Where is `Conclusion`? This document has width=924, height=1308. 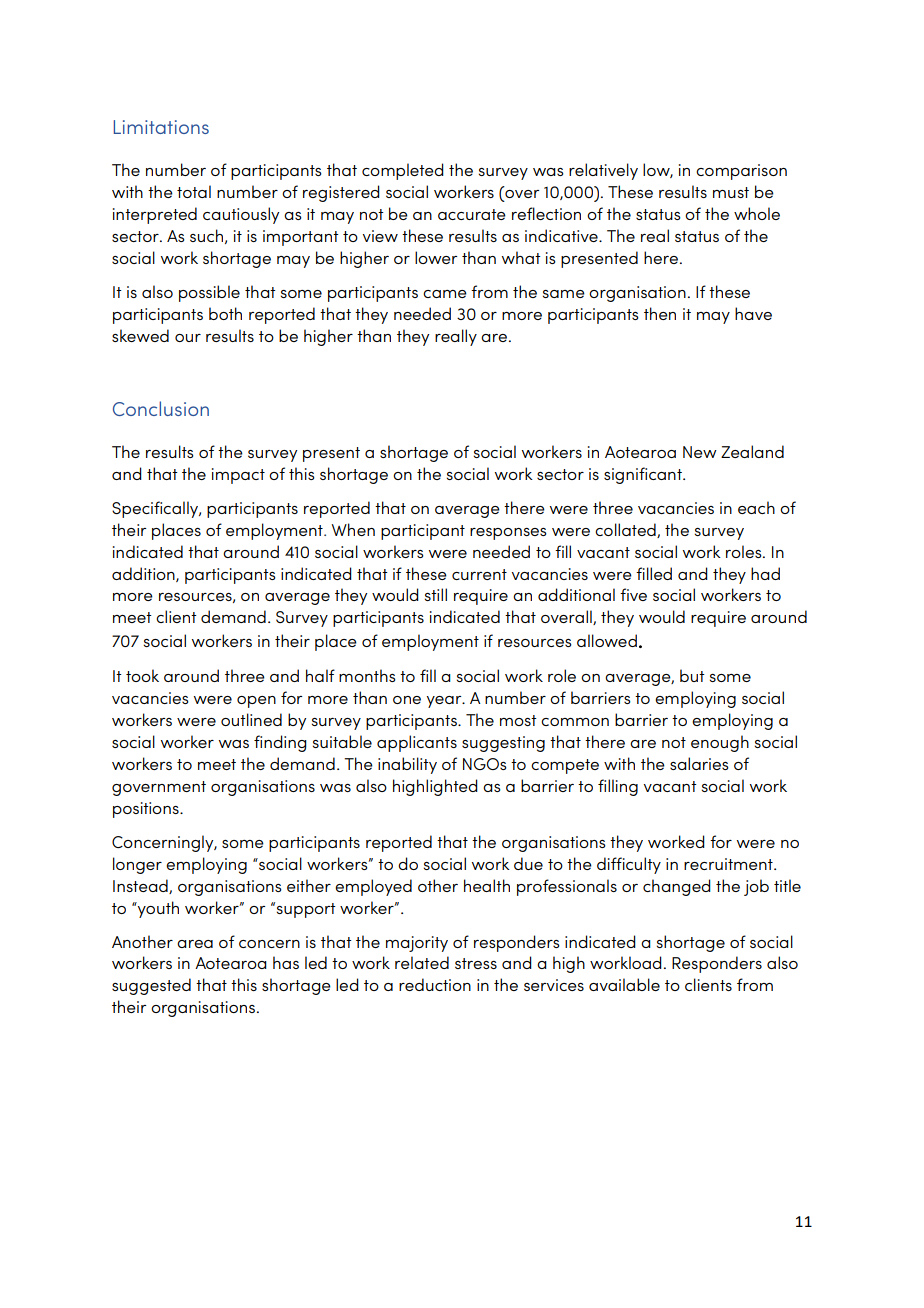 Conclusion is located at coordinates (161, 408).
